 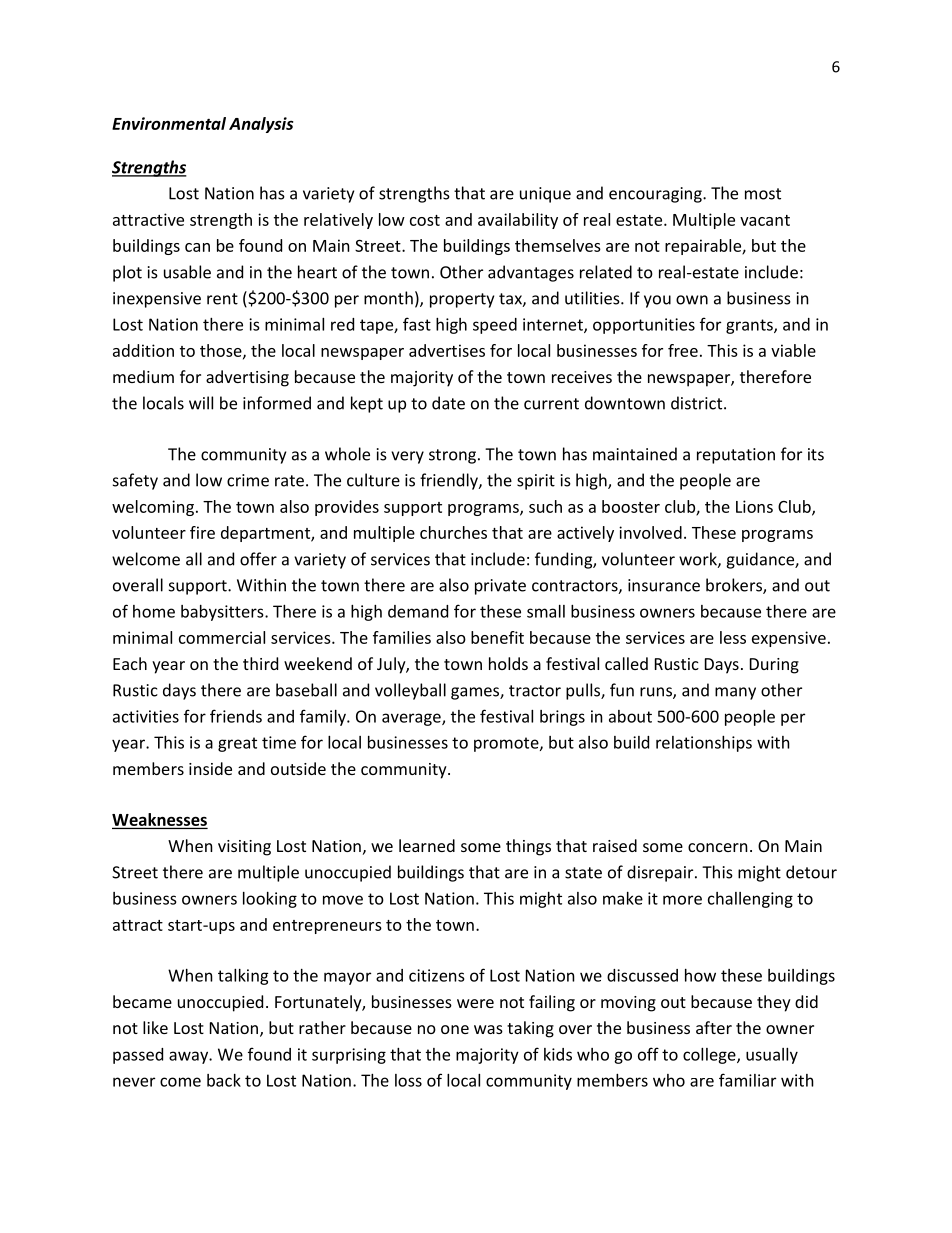 What do you see at coordinates (224, 1080) in the page?
I see `back` at bounding box center [224, 1080].
